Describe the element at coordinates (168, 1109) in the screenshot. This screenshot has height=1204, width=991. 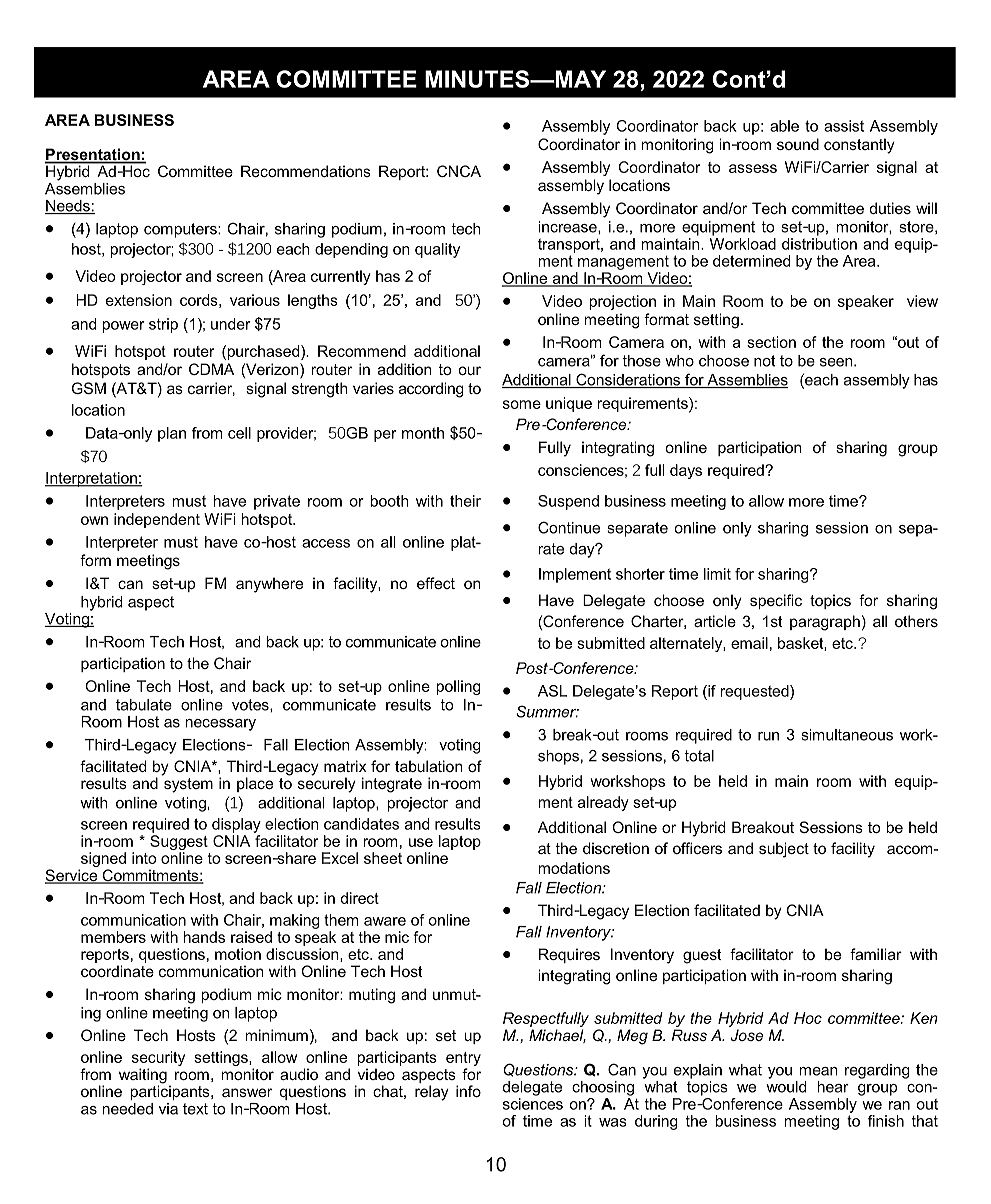
I see `via` at that location.
